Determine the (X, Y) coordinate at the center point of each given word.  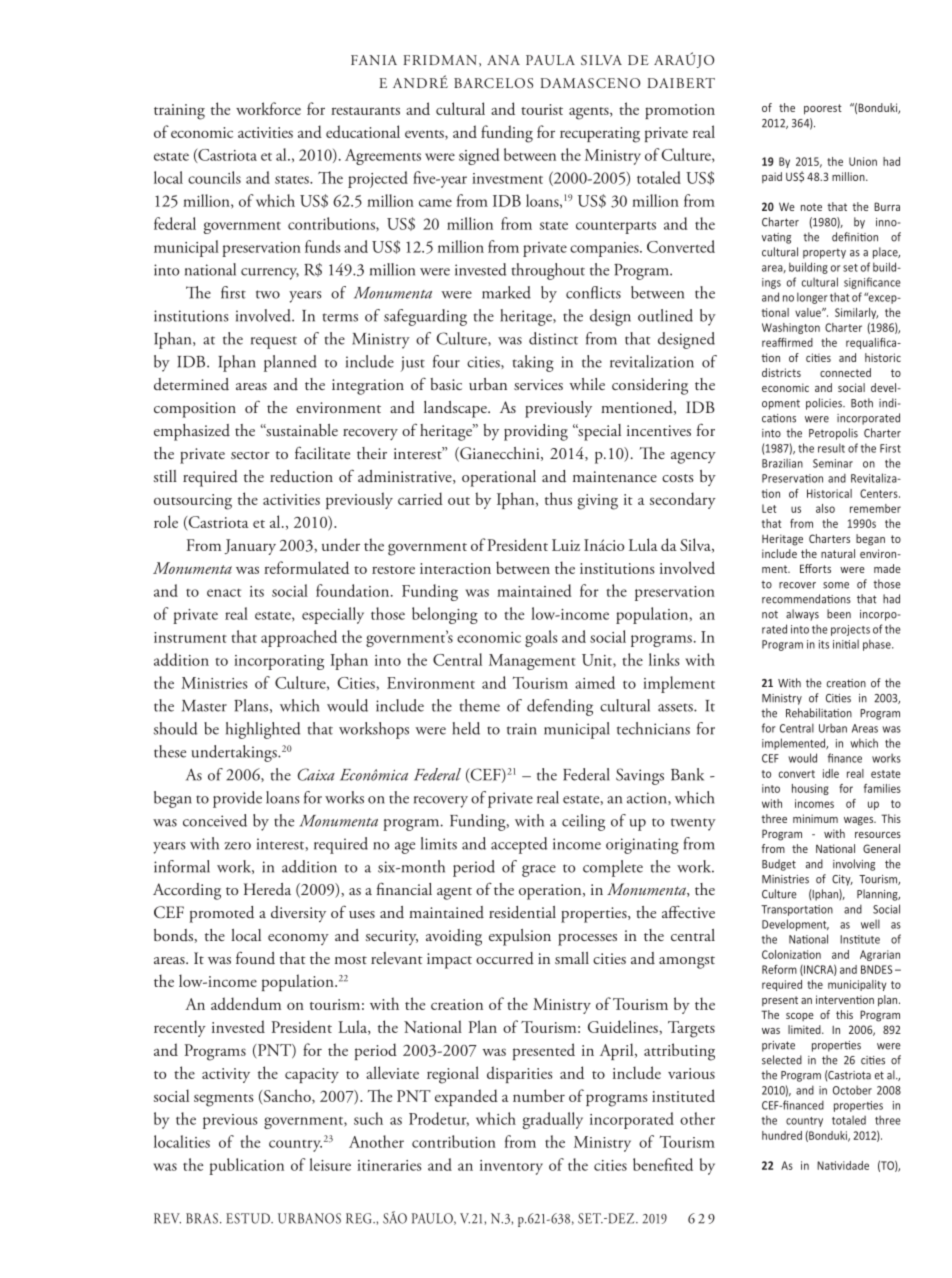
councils (214, 177)
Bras (202, 1218)
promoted (221, 914)
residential (522, 912)
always (802, 615)
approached (299, 638)
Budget (779, 865)
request (274, 342)
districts (781, 372)
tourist (542, 109)
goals (541, 638)
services (538, 384)
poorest (823, 109)
